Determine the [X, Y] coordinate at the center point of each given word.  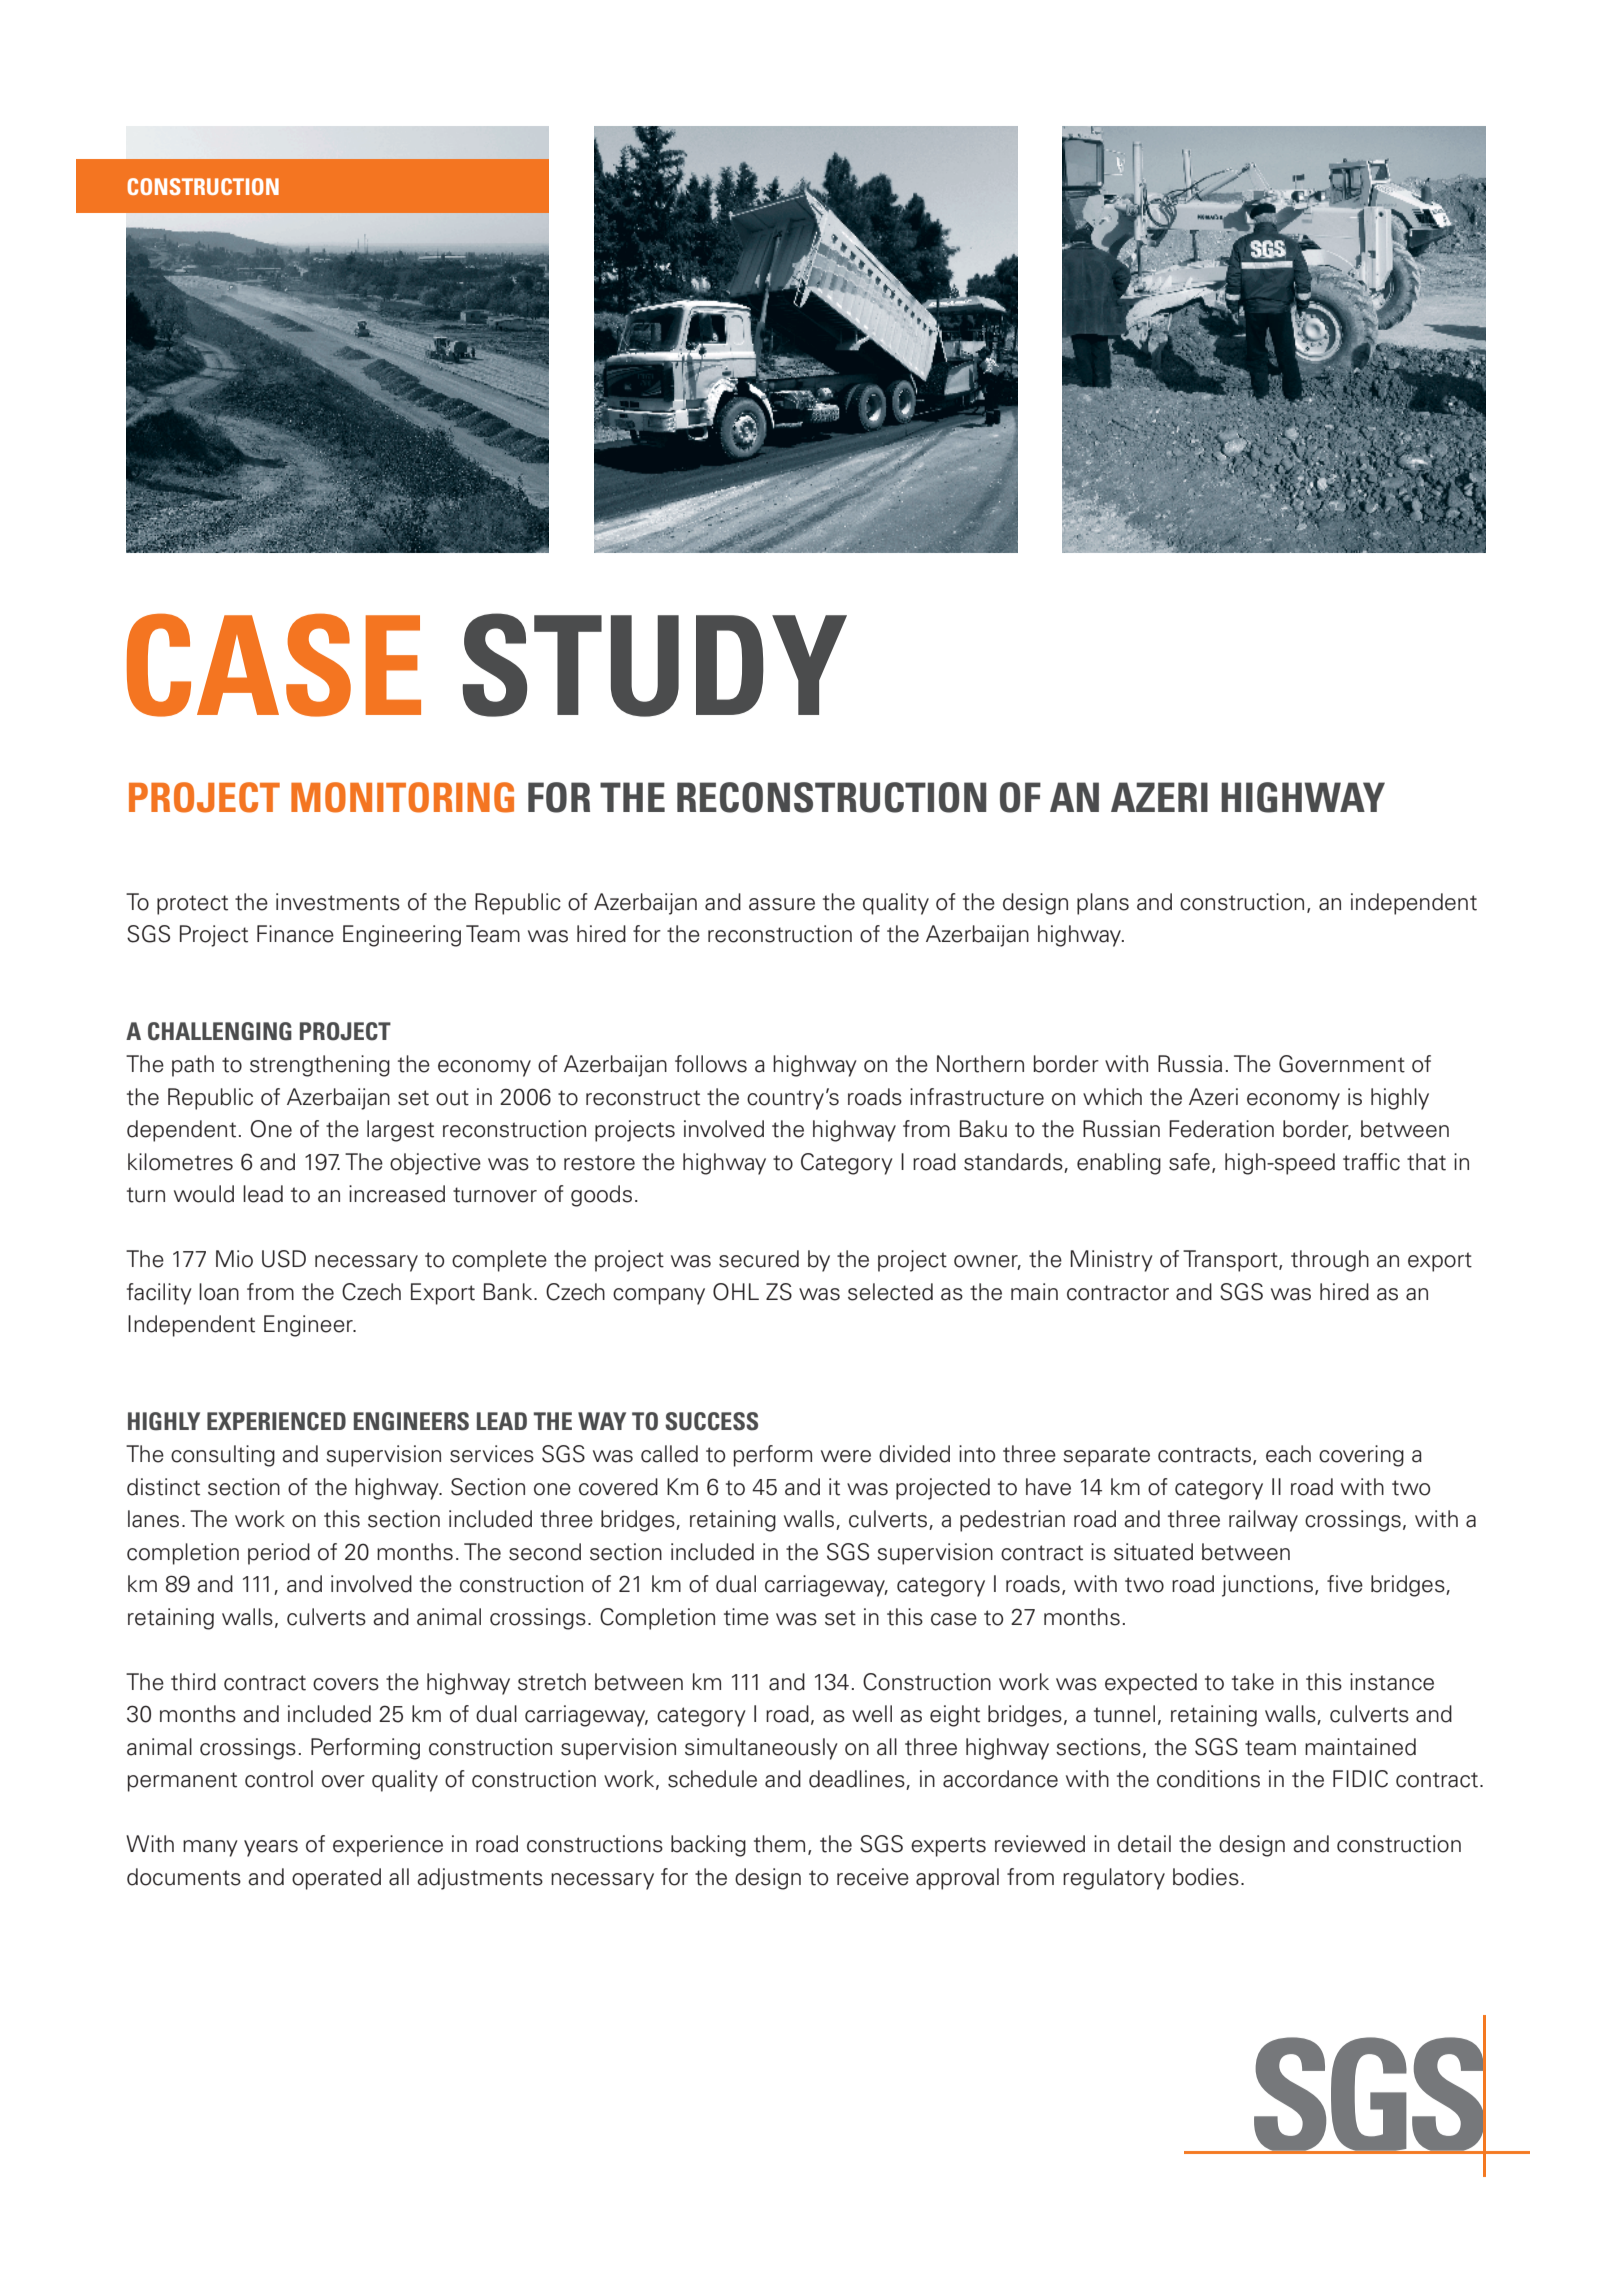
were [846, 1456]
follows [711, 1064]
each [1288, 1454]
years [271, 1848]
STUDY [654, 665]
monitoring [402, 797]
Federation [1221, 1129]
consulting [223, 1456]
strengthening [320, 1066]
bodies [1206, 1877]
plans [1103, 904]
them [779, 1844]
